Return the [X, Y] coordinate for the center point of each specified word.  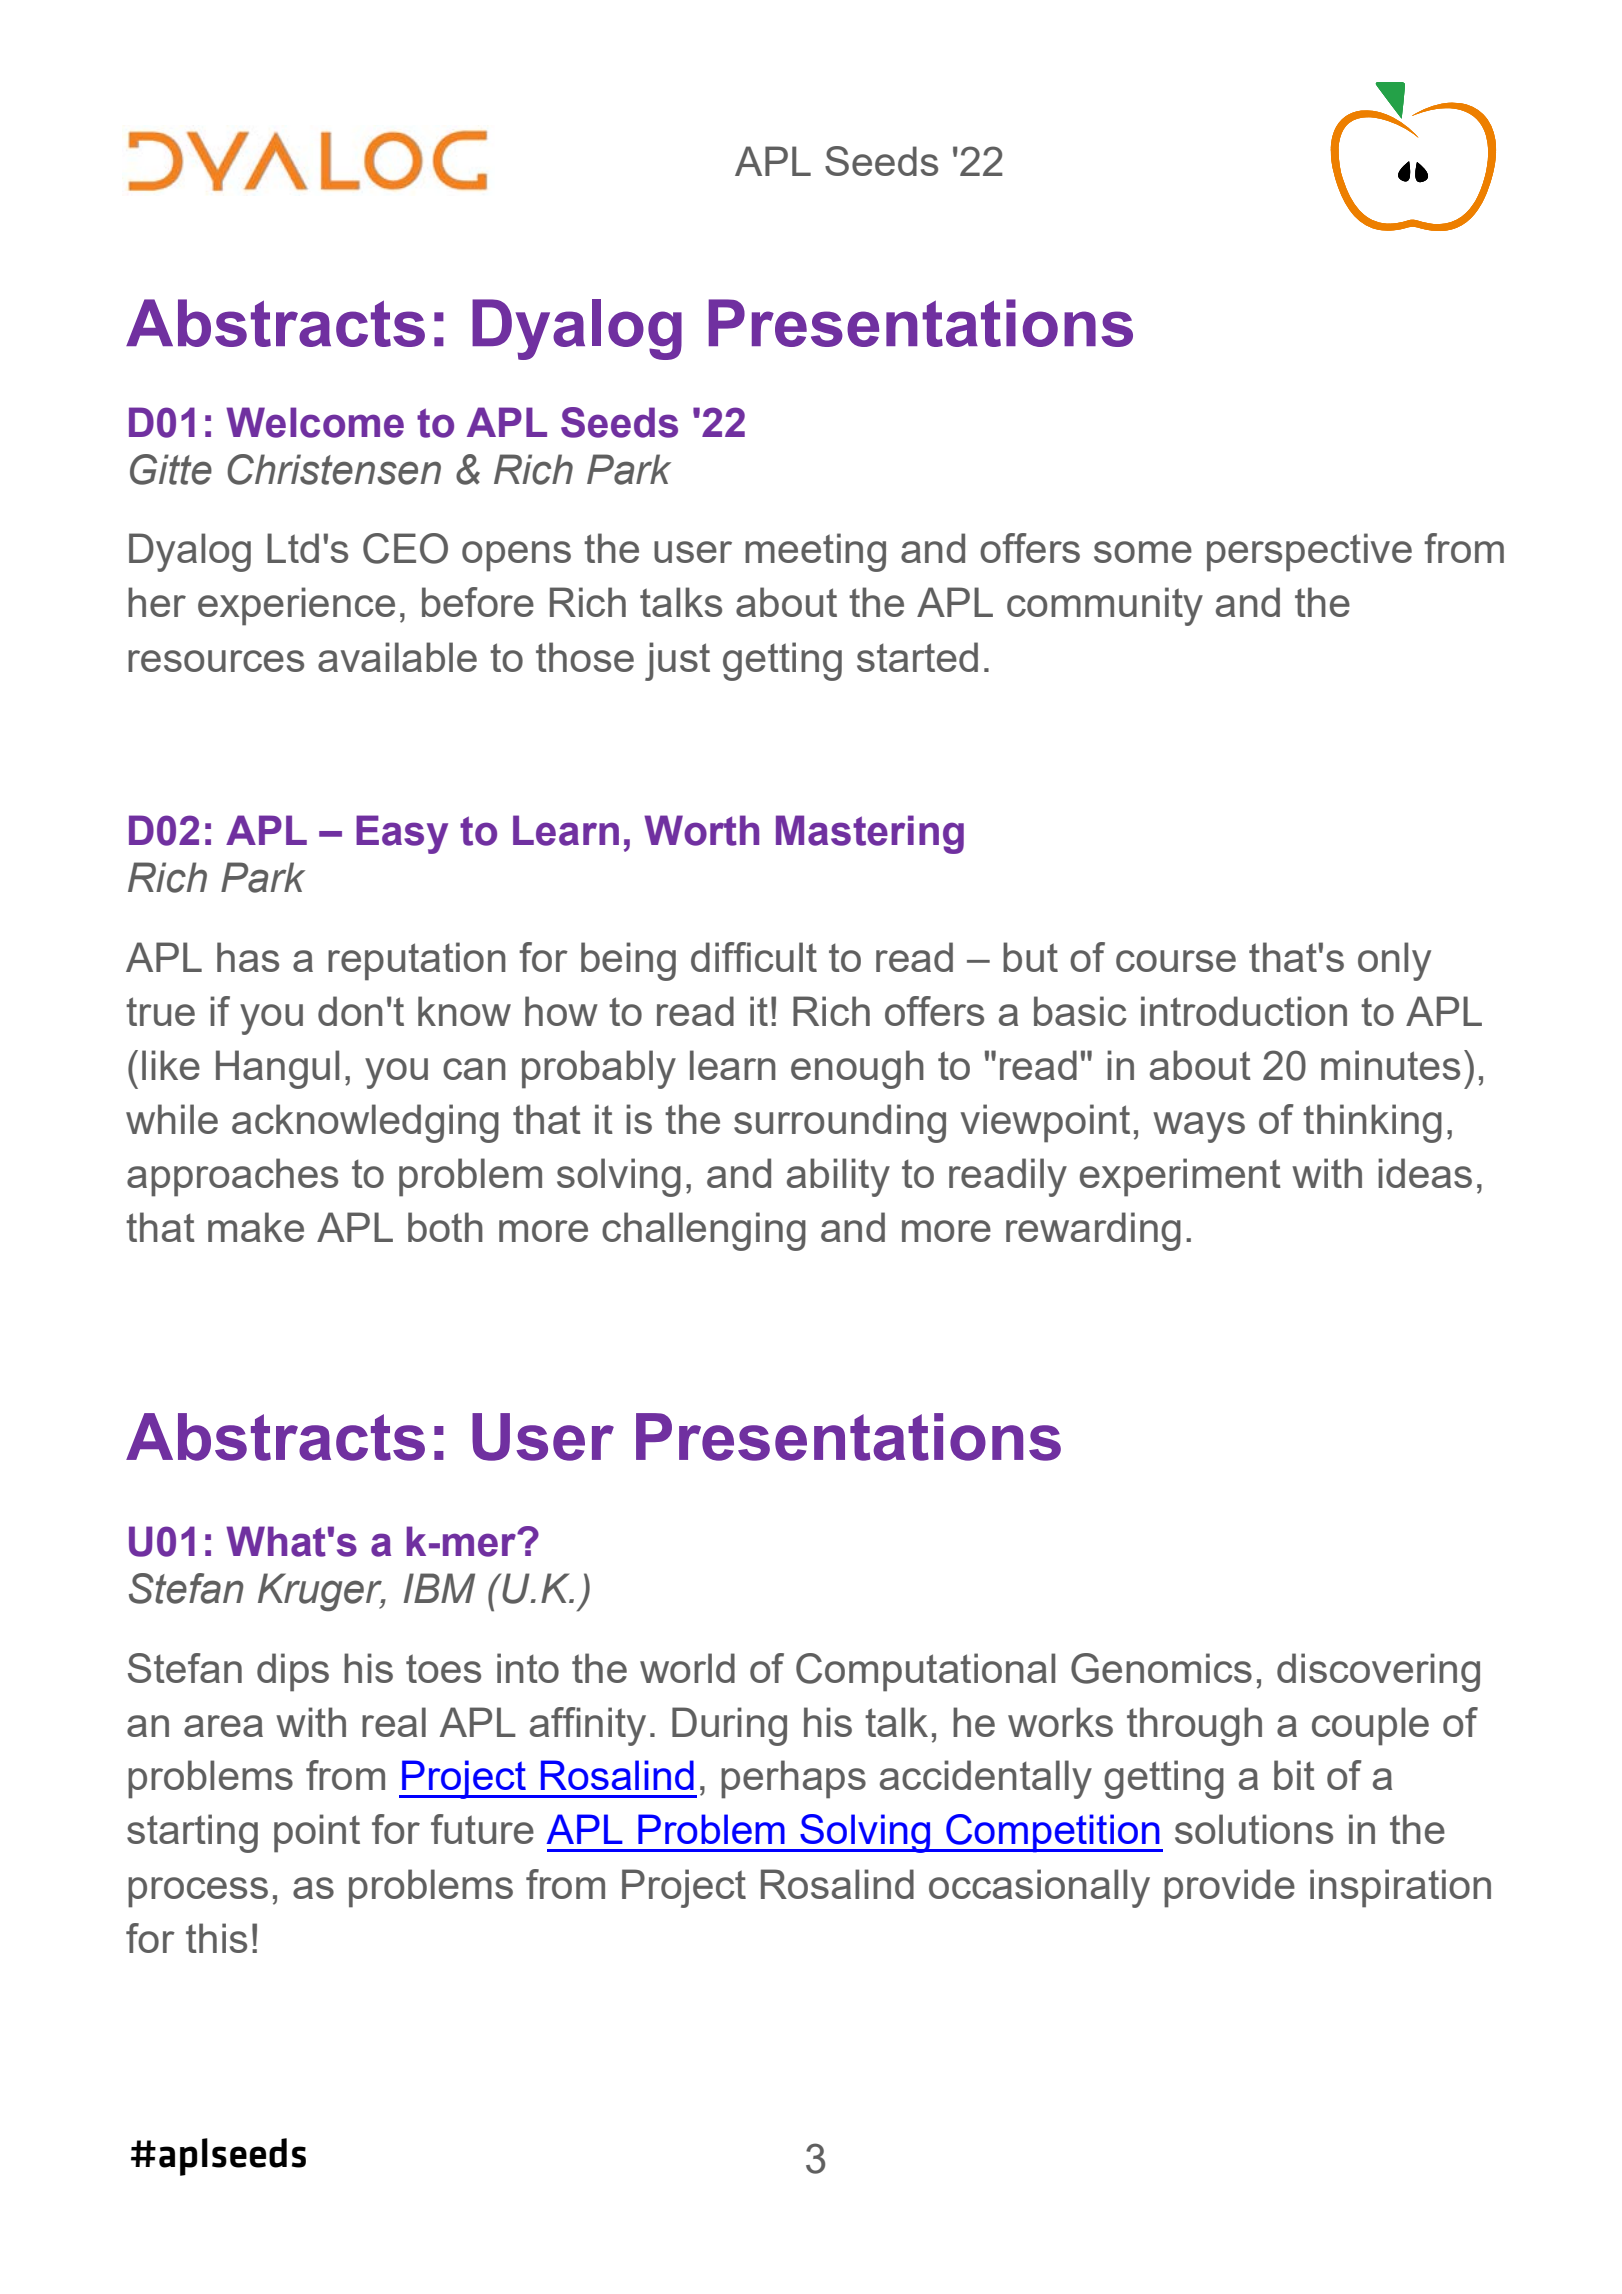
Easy [402, 834]
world [687, 1668]
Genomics [1161, 1668]
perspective [1309, 552]
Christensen [334, 469]
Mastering [870, 834]
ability [838, 1177]
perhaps [793, 1779]
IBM [439, 1588]
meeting [815, 552]
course [1176, 961]
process [198, 1892]
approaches [232, 1177]
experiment [1180, 1177]
